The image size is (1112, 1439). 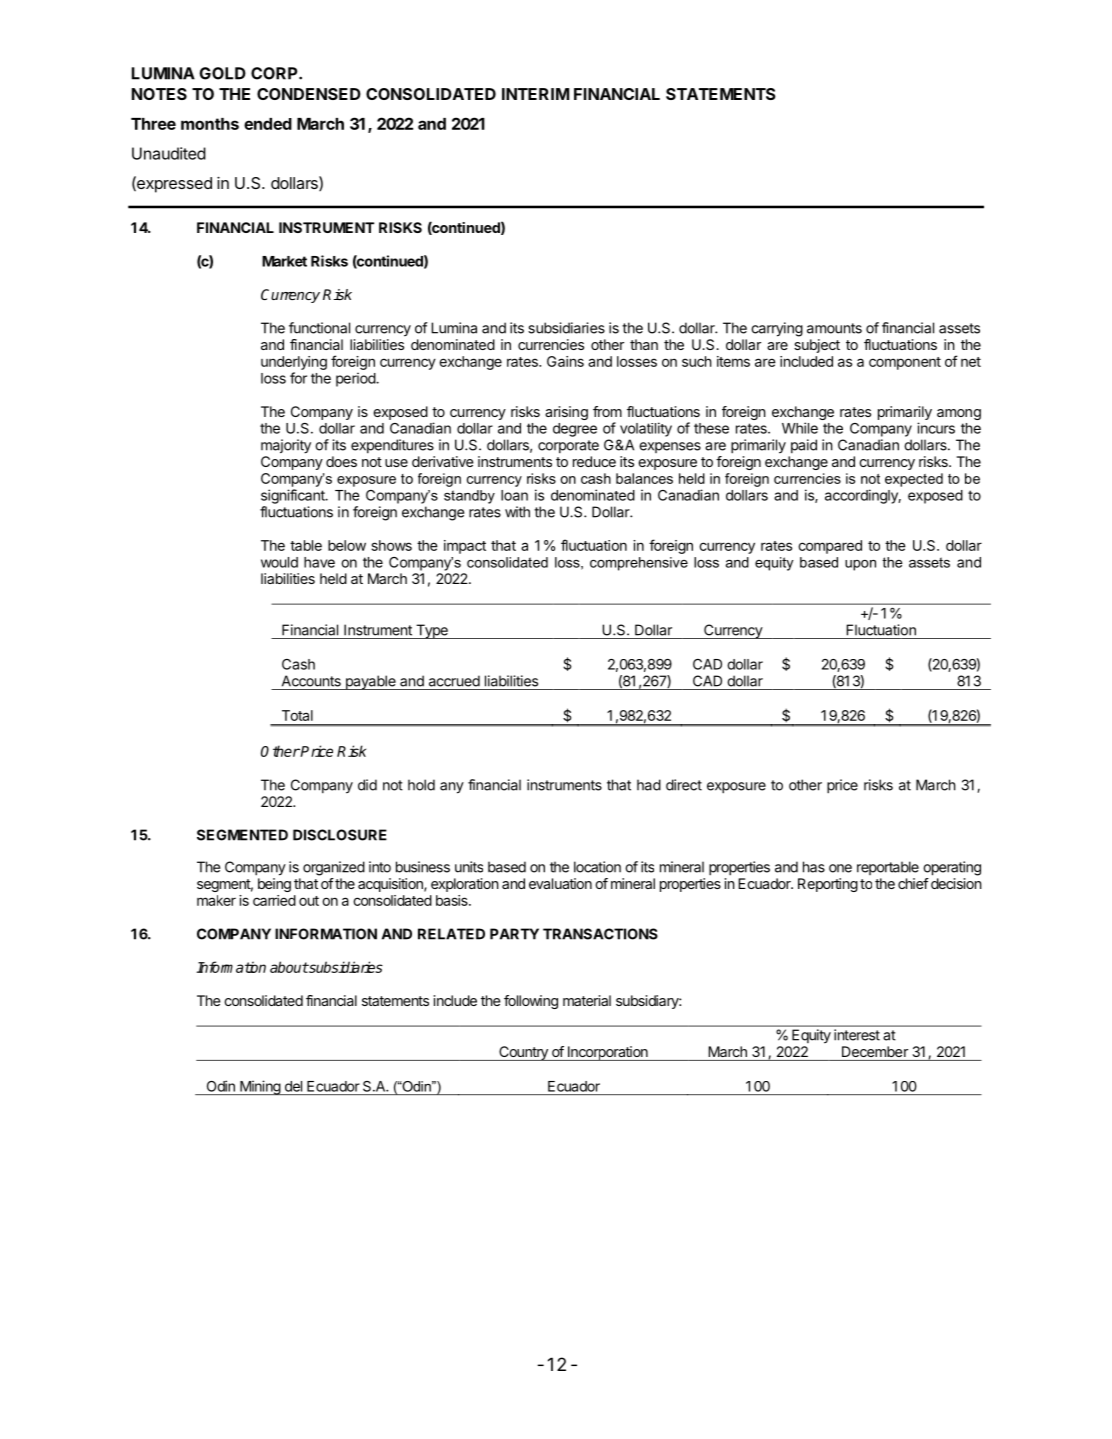 I want to click on amounts, so click(x=834, y=328).
